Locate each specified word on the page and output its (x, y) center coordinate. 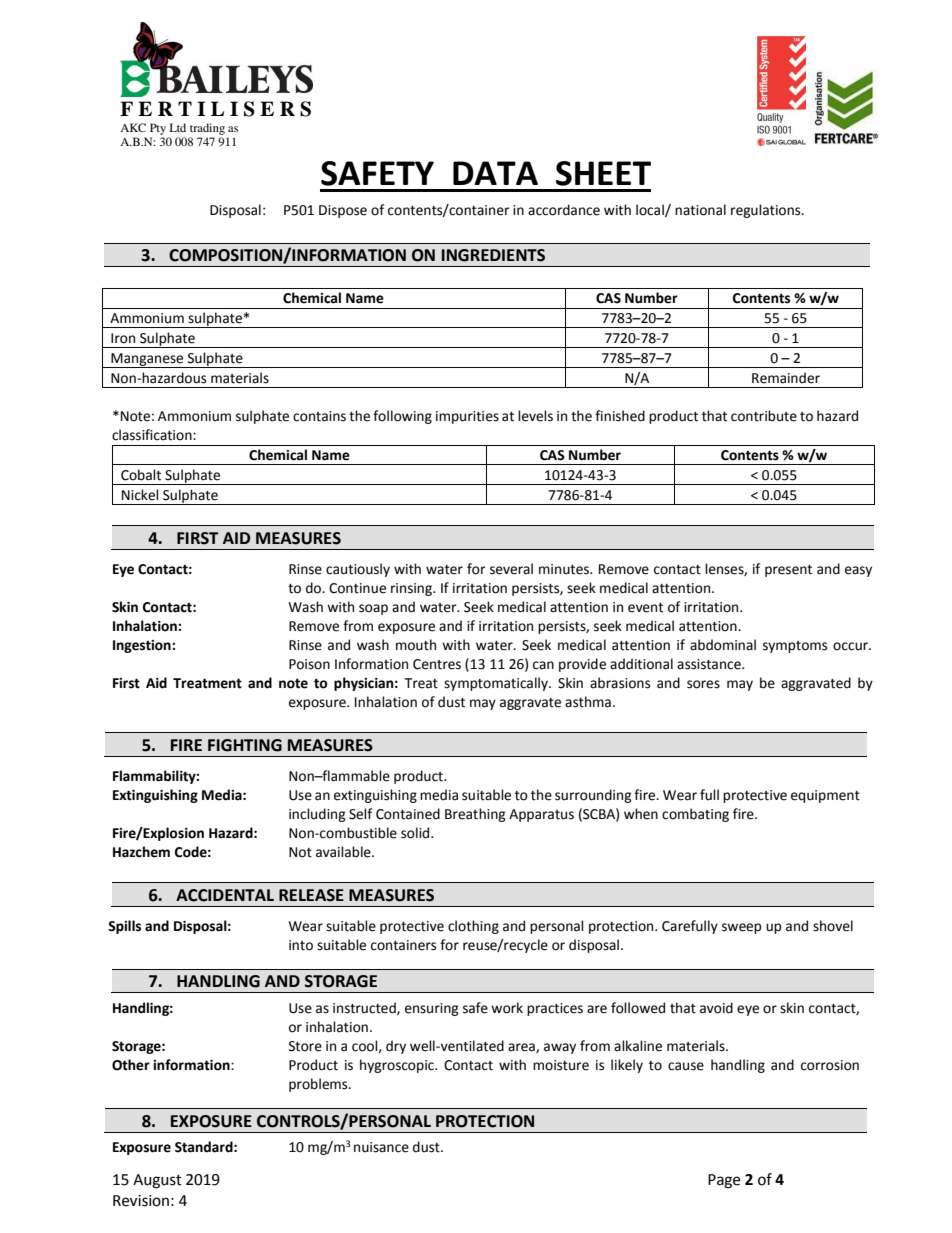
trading (207, 129)
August (157, 1181)
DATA (495, 173)
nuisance (381, 1147)
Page (724, 1181)
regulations (767, 211)
